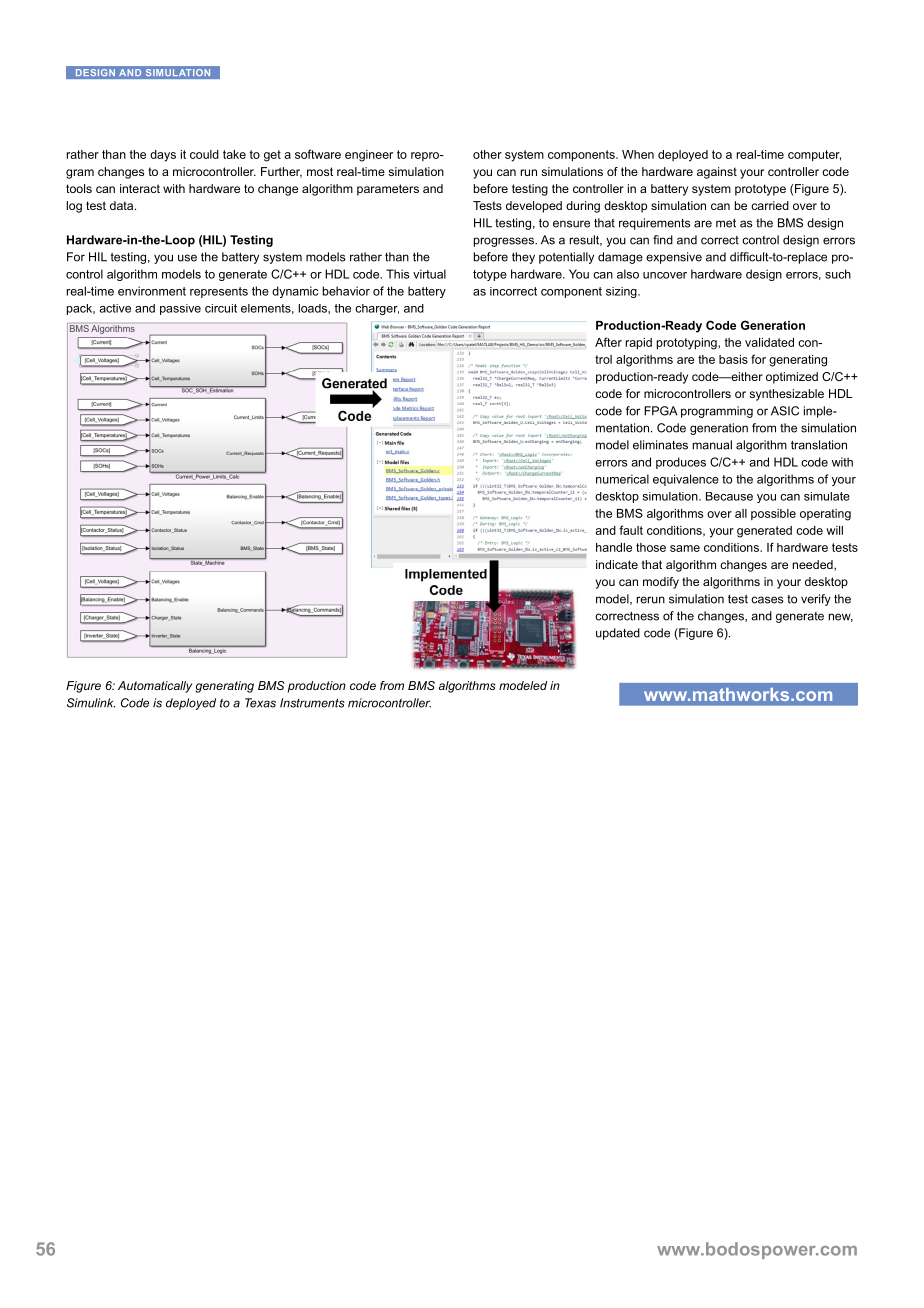  I want to click on days, so click(163, 156).
